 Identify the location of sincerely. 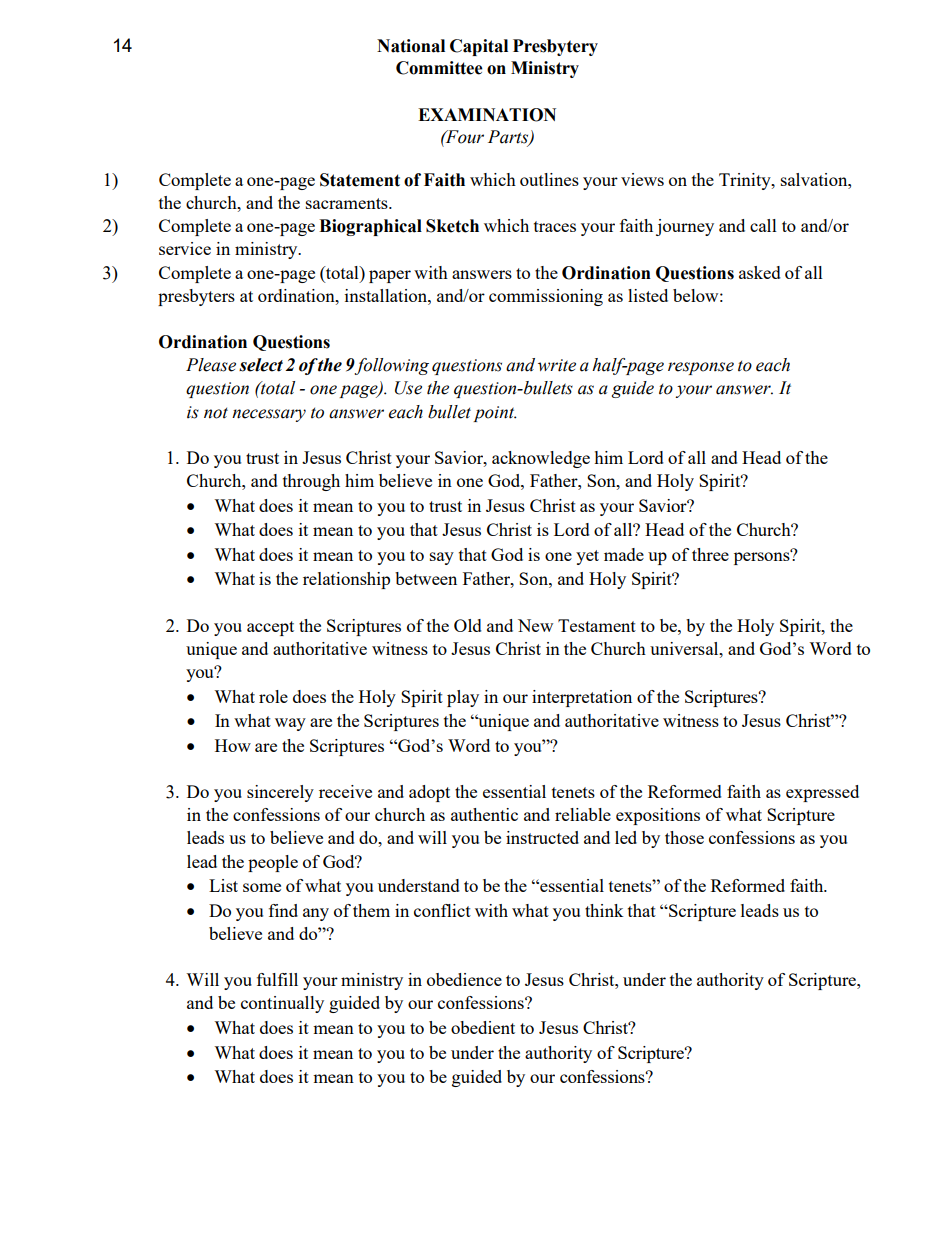
(280, 793).
